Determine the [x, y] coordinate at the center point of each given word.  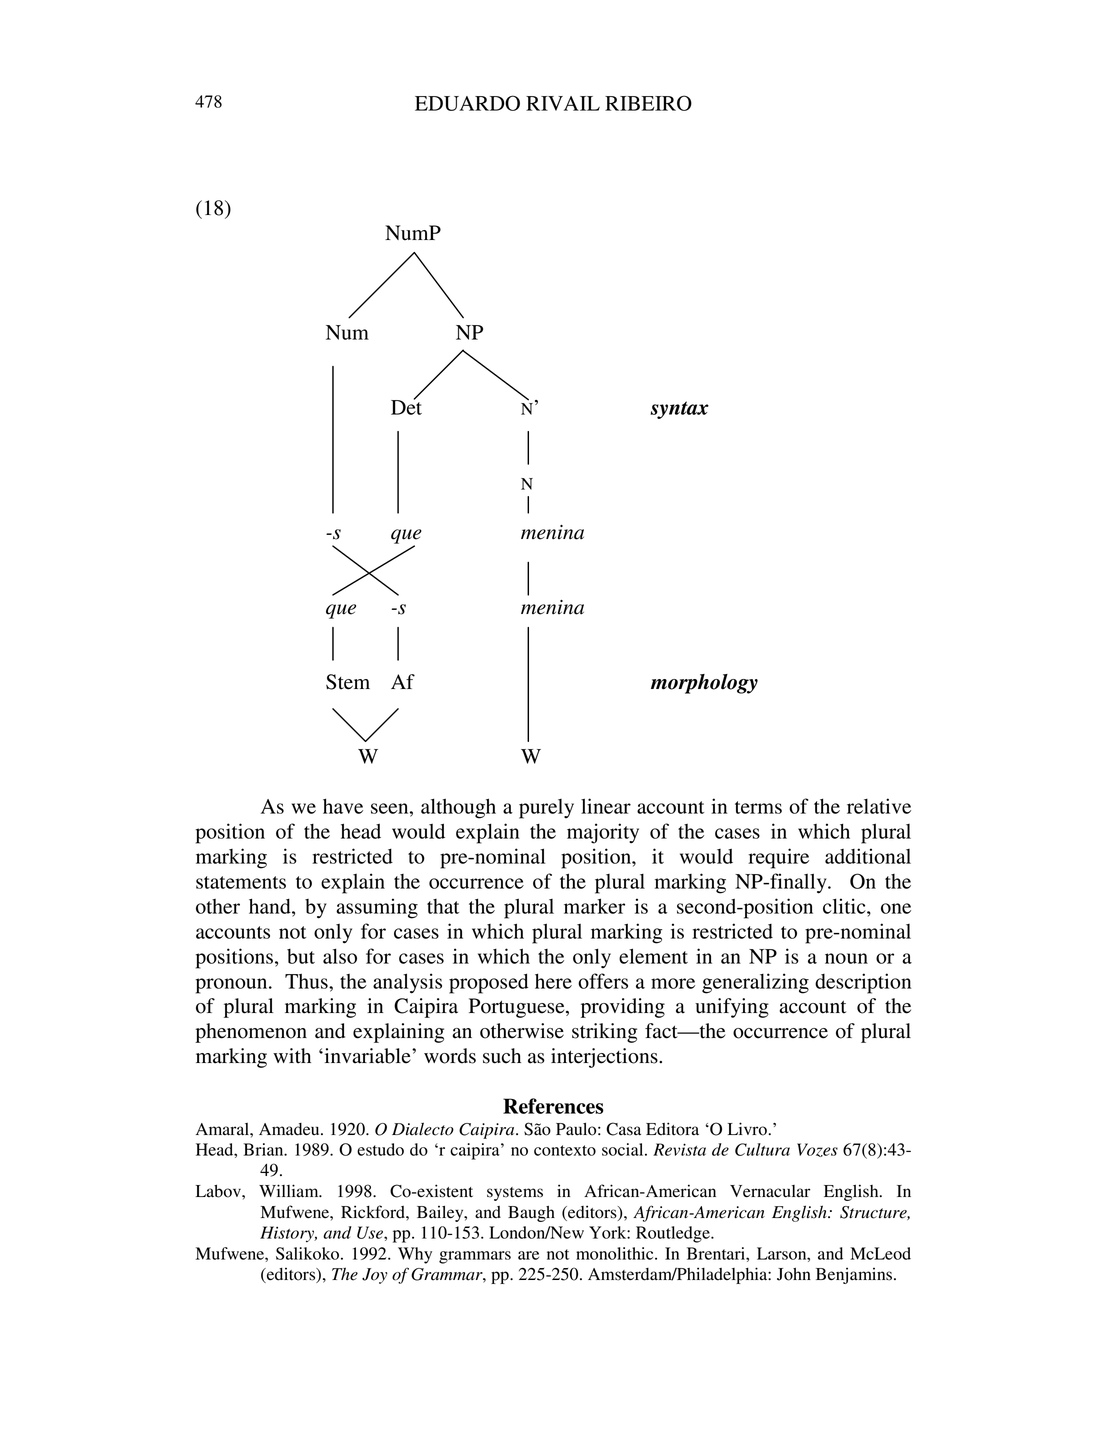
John [794, 1274]
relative [879, 806]
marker [594, 906]
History [288, 1234]
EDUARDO [467, 103]
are [528, 1255]
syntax [679, 410]
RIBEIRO [648, 103]
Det [406, 406]
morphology [704, 684]
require [778, 858]
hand [271, 906]
